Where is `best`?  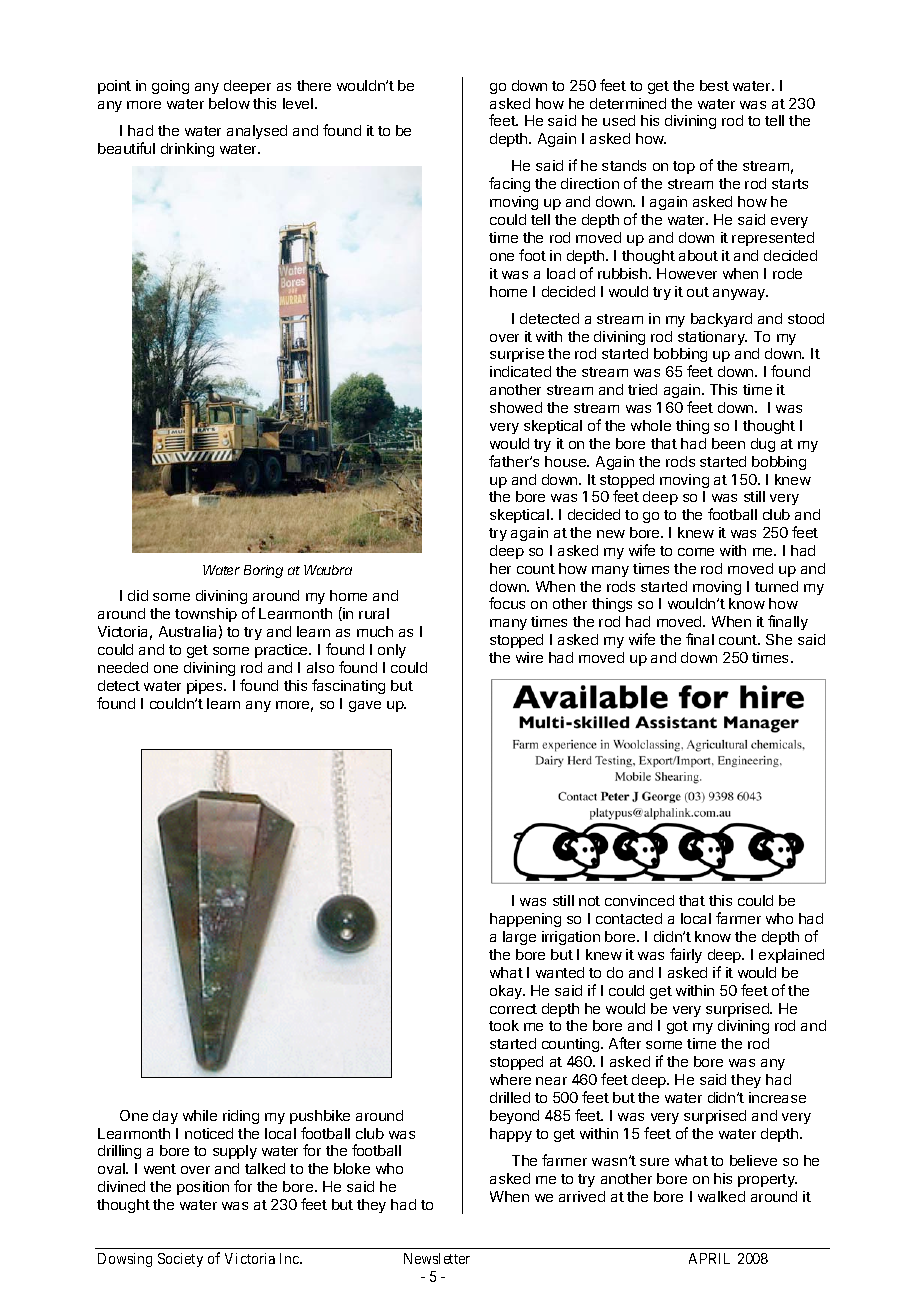
best is located at coordinates (714, 85).
